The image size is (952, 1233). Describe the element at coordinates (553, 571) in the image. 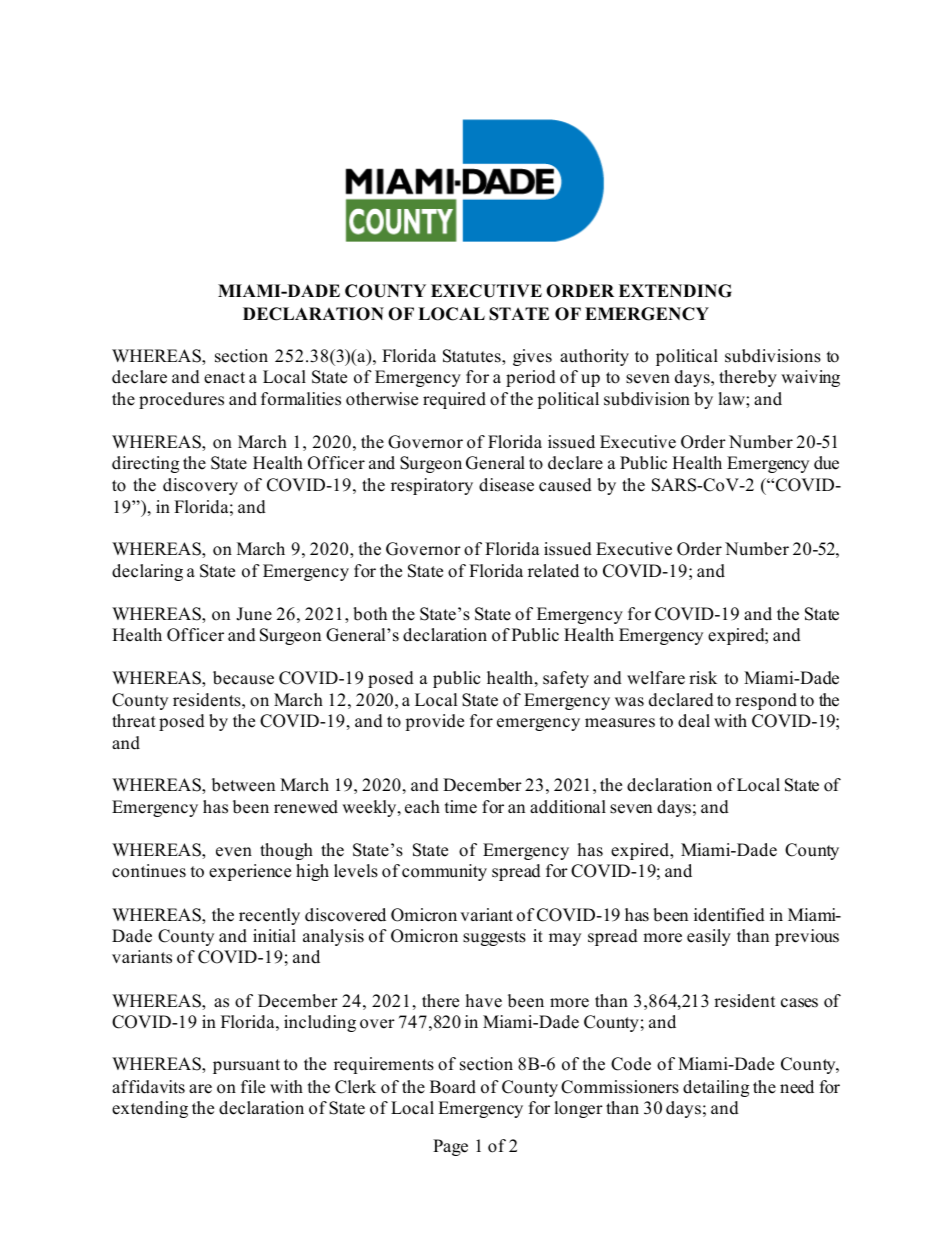

I see `related` at that location.
